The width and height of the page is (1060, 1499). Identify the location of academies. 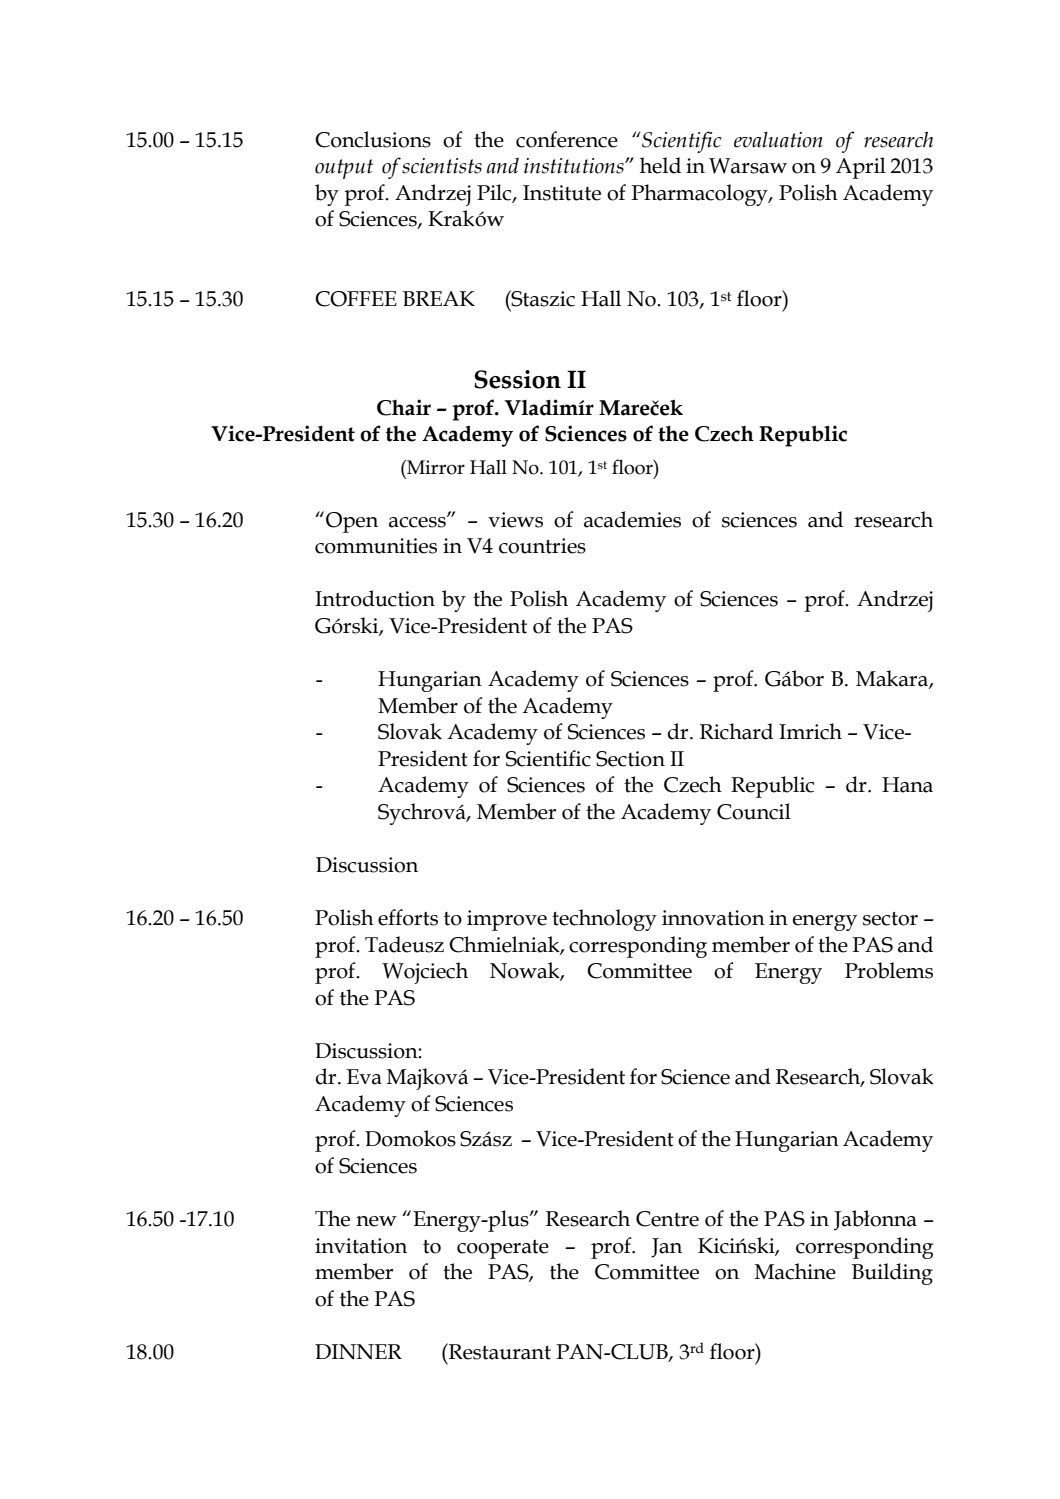
(632, 519).
